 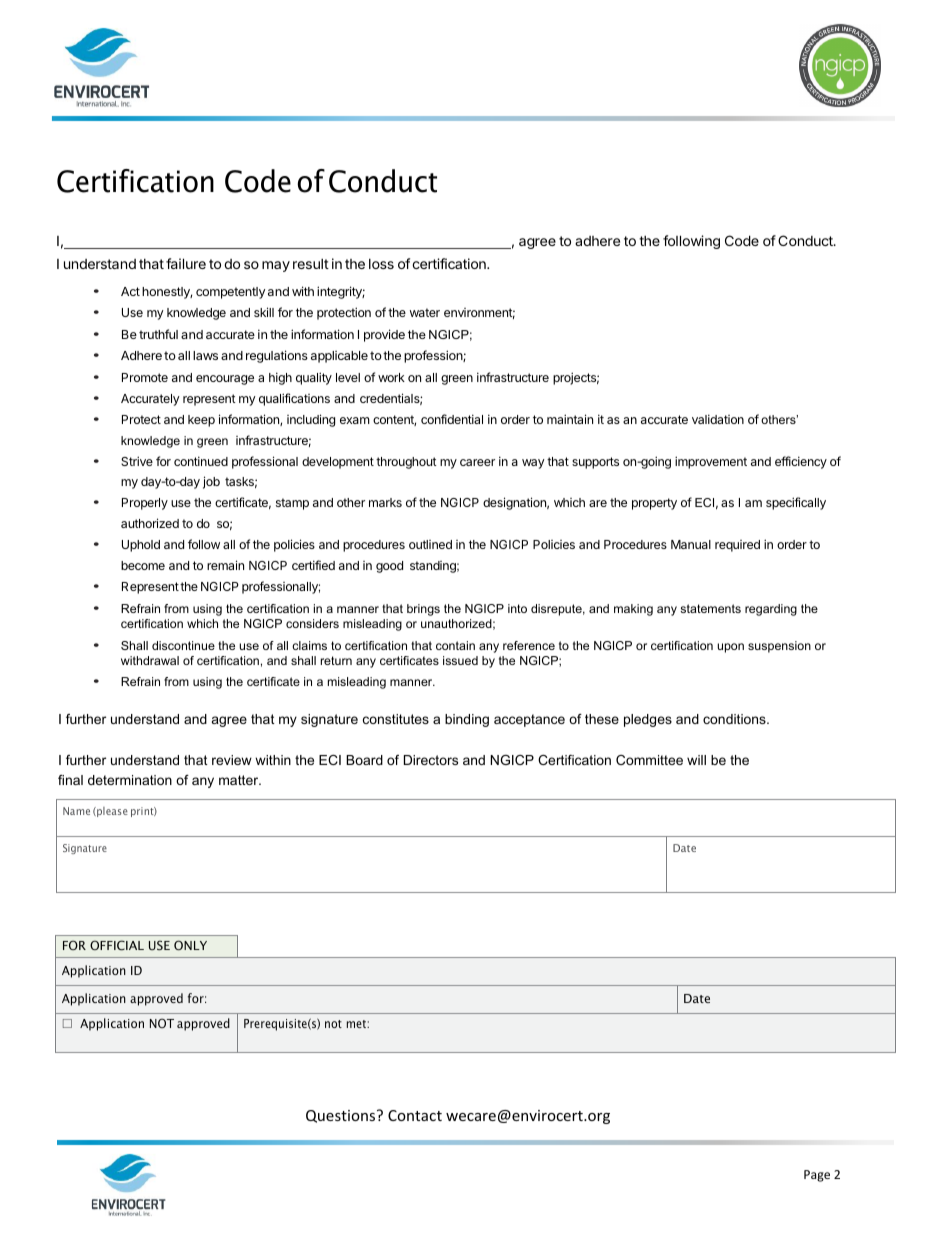 I want to click on binding, so click(x=467, y=720).
